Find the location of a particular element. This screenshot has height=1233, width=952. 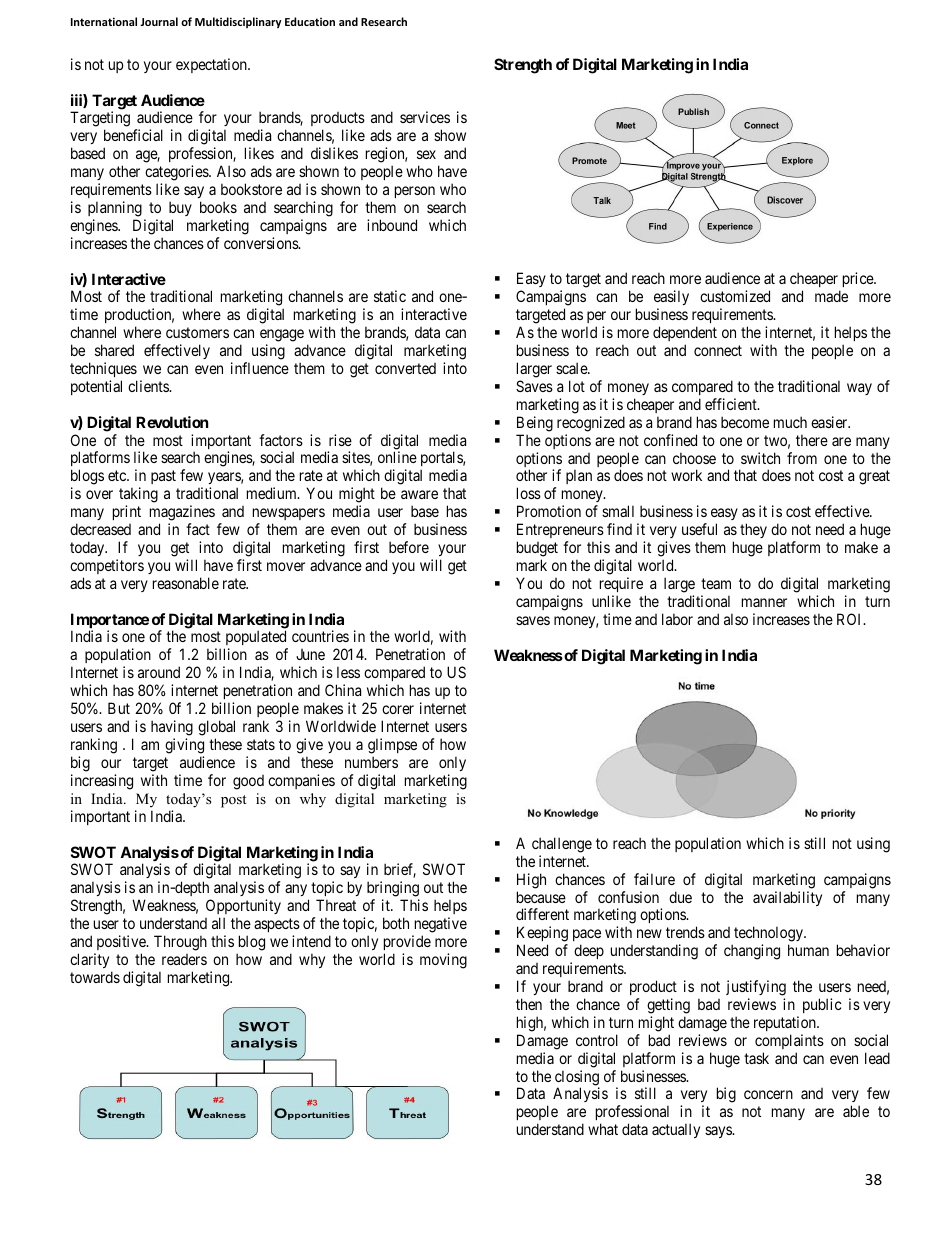

glimpse is located at coordinates (392, 746).
